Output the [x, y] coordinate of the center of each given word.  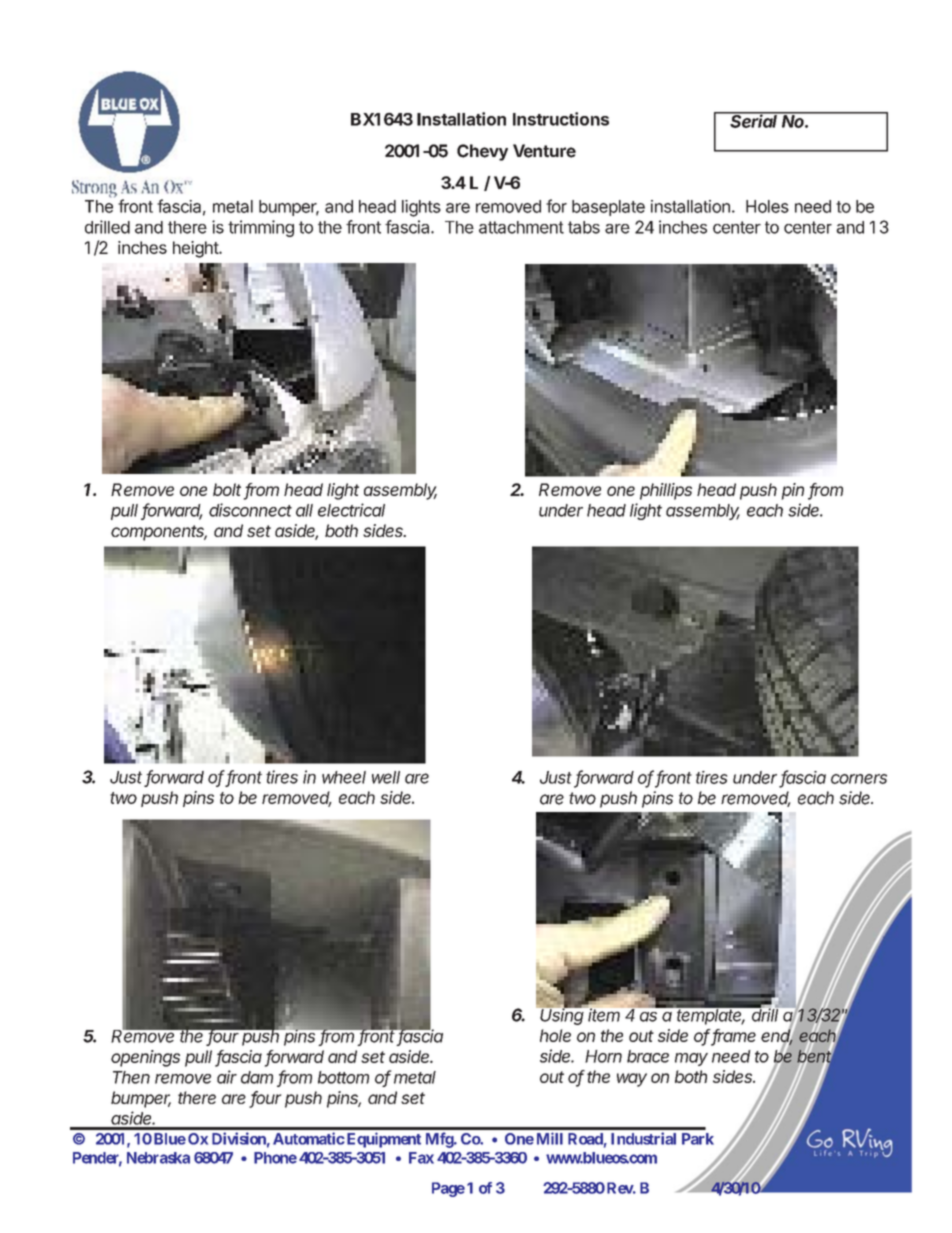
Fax [421, 1158]
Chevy [482, 152]
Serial [755, 120]
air [227, 1077]
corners [859, 779]
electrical [351, 510]
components [159, 533]
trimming [261, 228]
